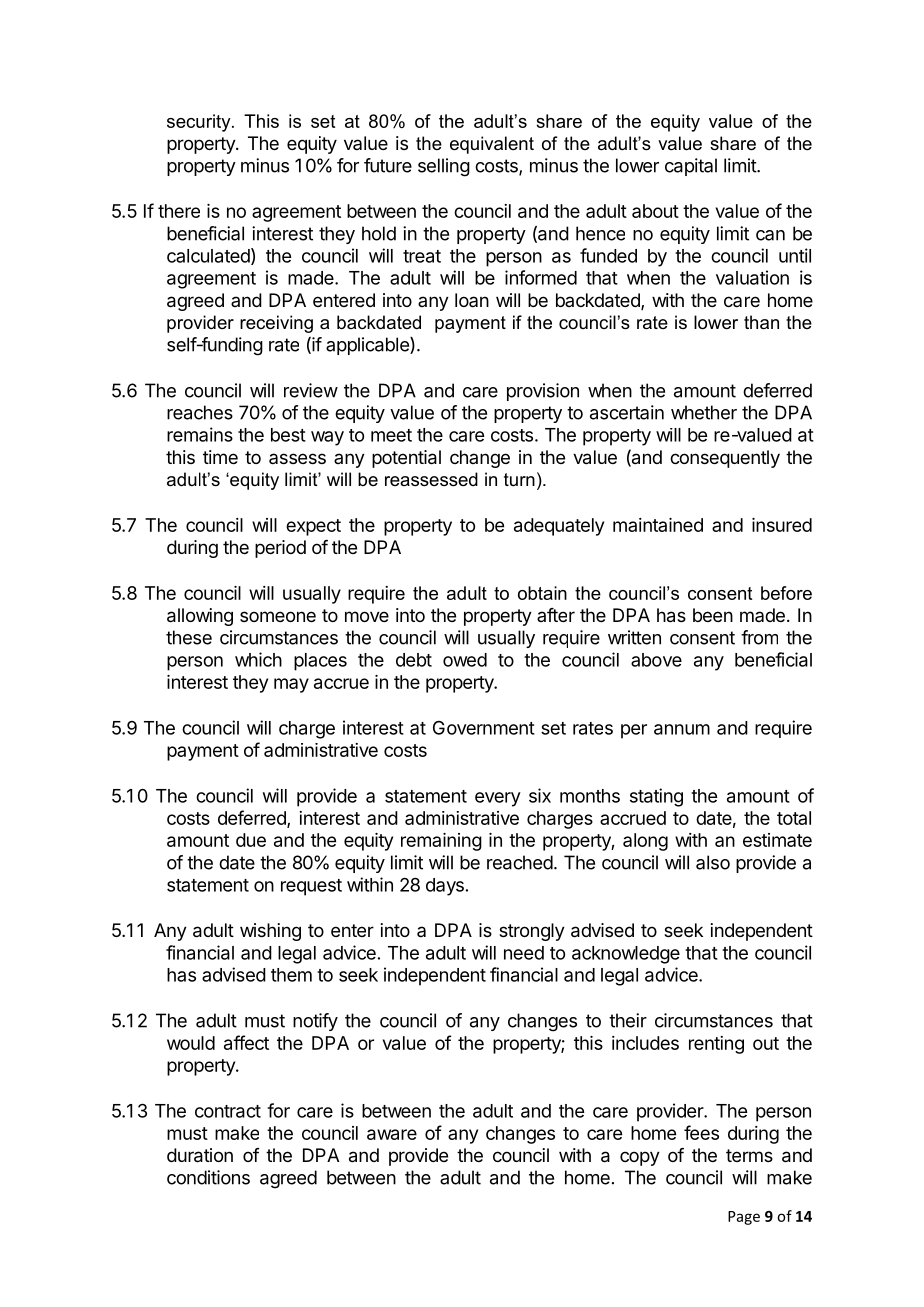 This image has width=924, height=1307. Describe the element at coordinates (532, 932) in the image. I see `strongly` at that location.
